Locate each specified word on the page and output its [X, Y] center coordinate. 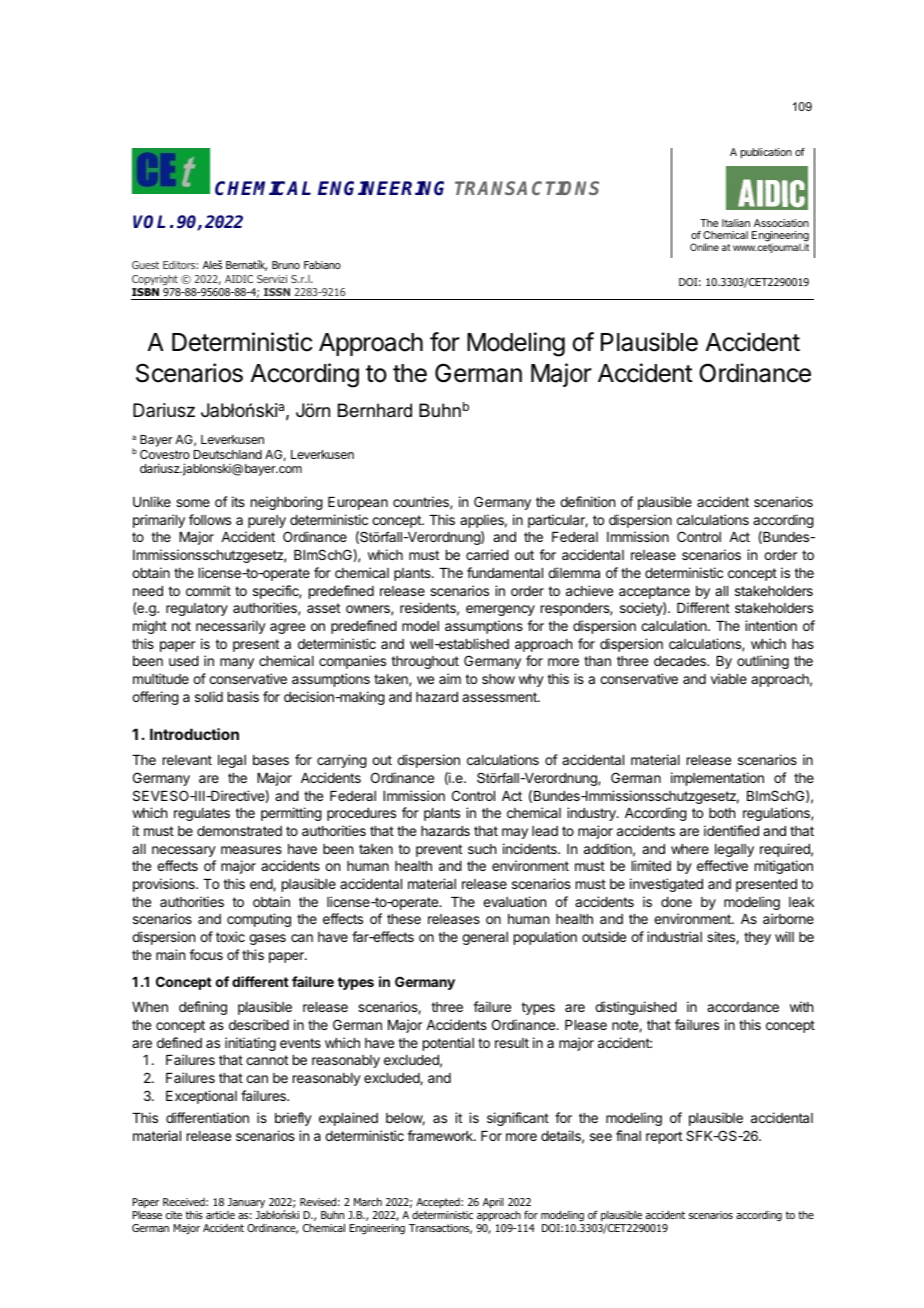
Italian [736, 223]
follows [210, 519]
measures [251, 850]
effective [722, 865]
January [246, 1203]
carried [487, 554]
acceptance [654, 592]
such [482, 849]
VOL [149, 221]
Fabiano [322, 265]
